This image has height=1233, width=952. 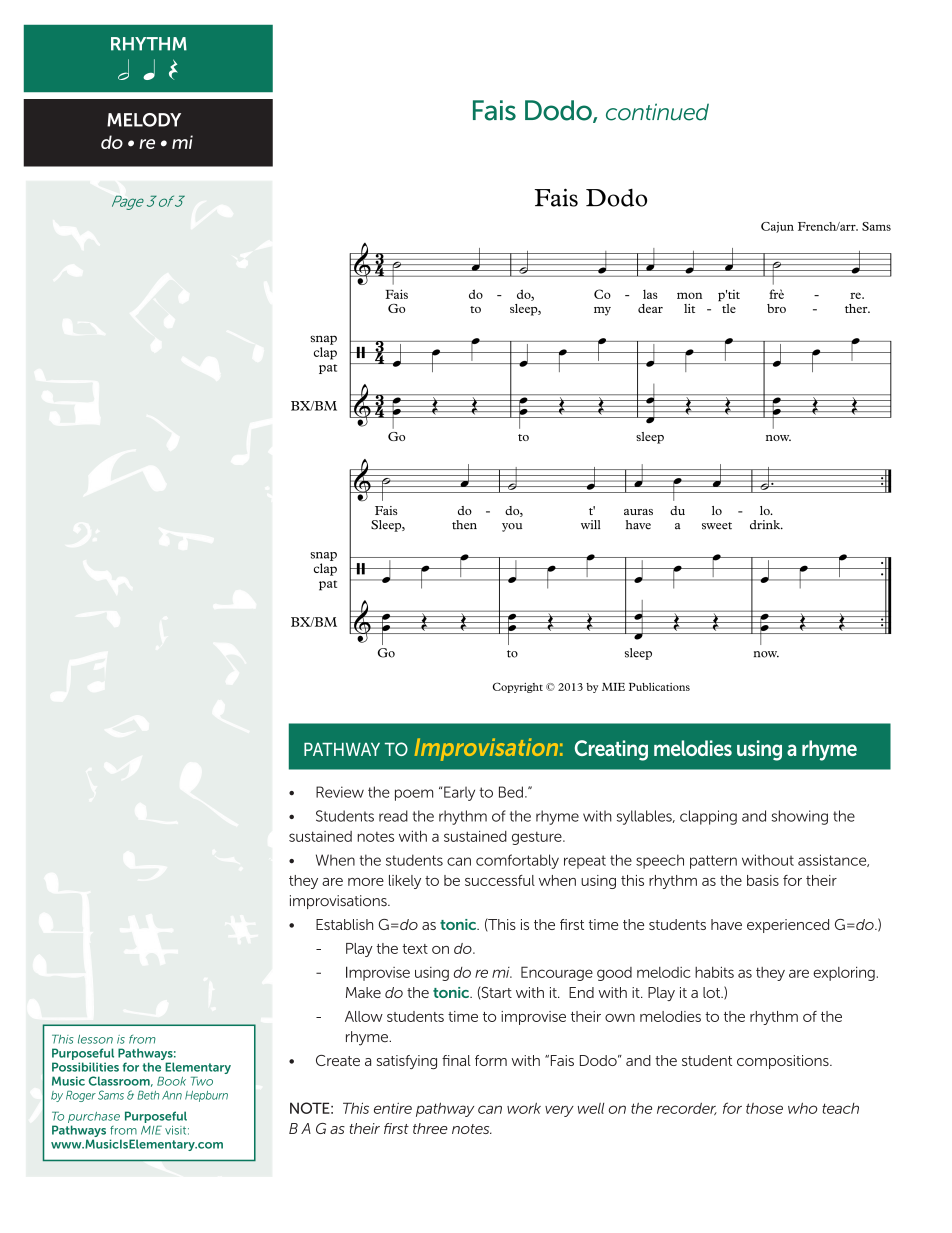 I want to click on poem, so click(x=414, y=795).
